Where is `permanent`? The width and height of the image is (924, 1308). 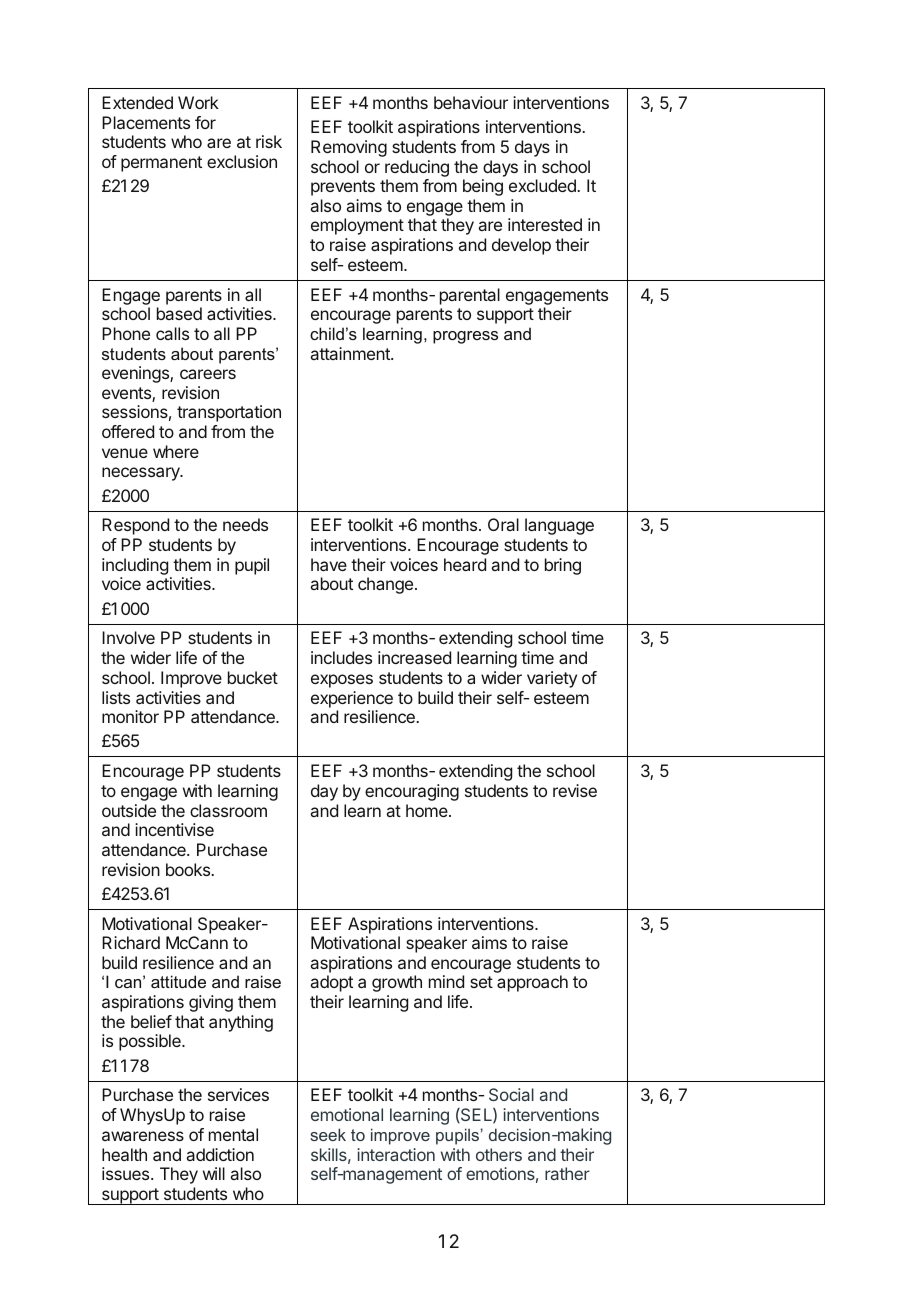
permanent is located at coordinates (161, 164).
